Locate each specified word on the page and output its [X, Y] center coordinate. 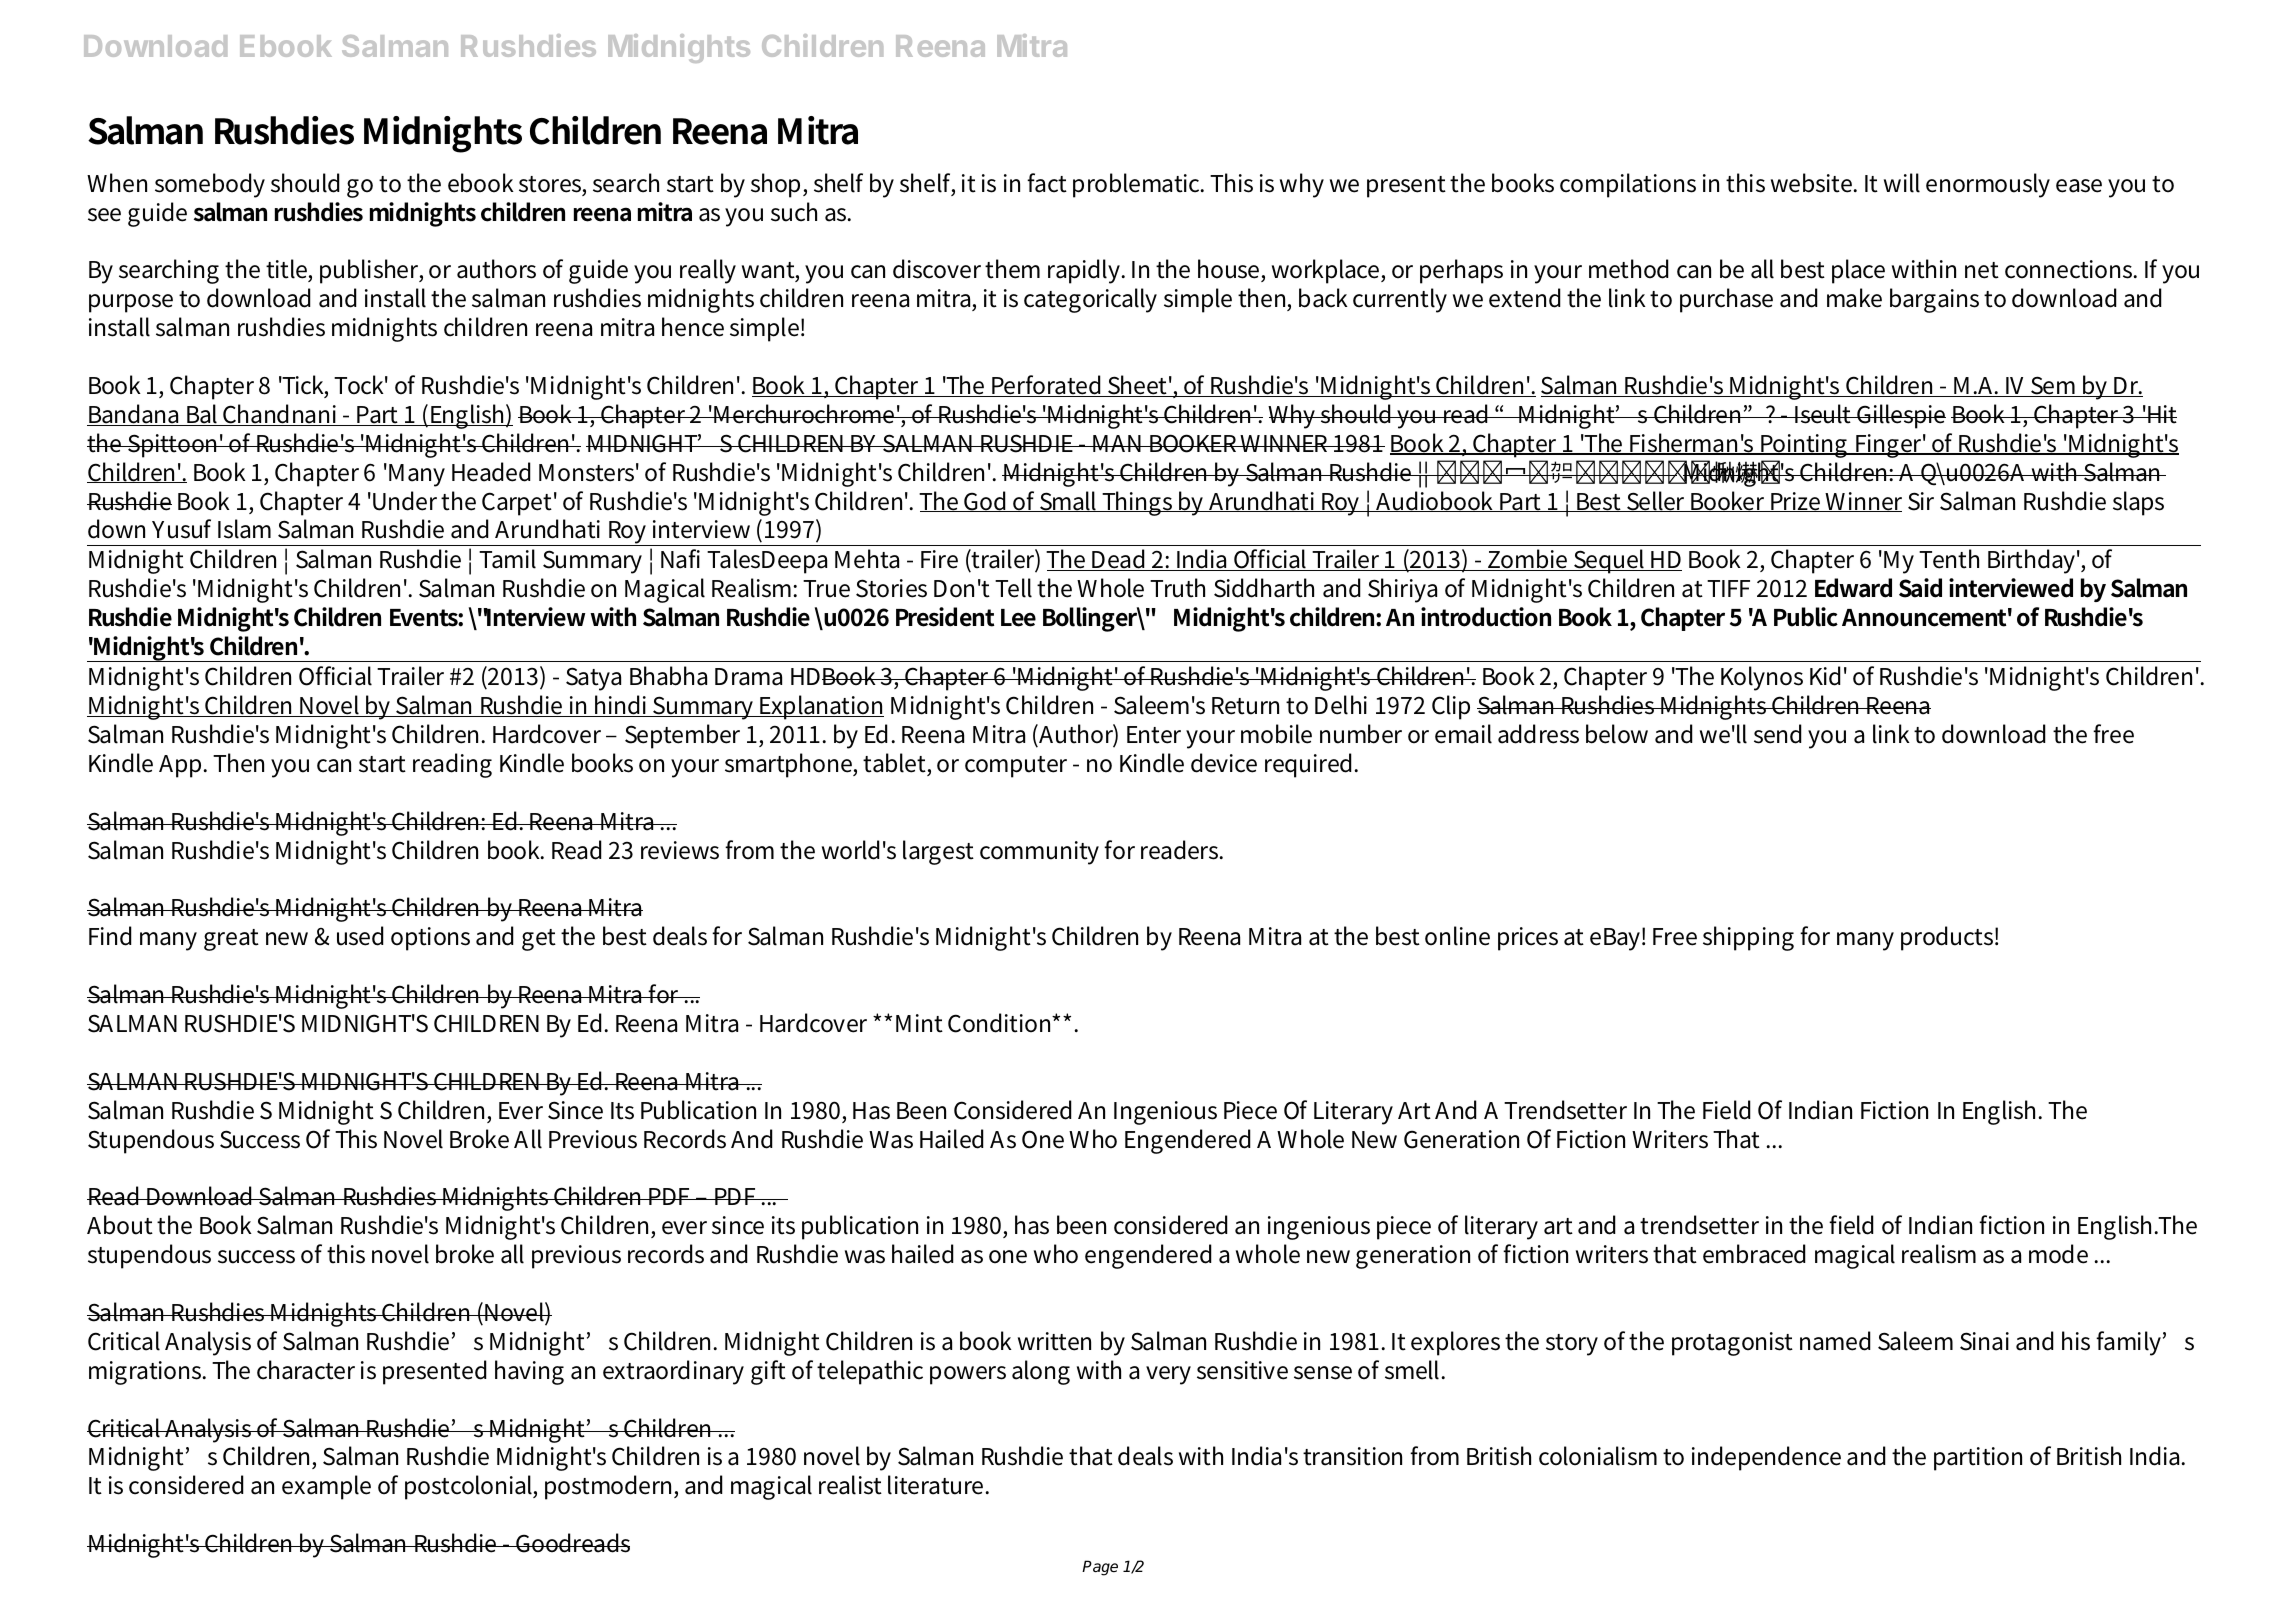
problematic [1138, 185]
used [360, 936]
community [1039, 853]
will [1902, 183]
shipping [1748, 938]
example [326, 1487]
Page [1100, 1568]
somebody [210, 185]
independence [1766, 1458]
